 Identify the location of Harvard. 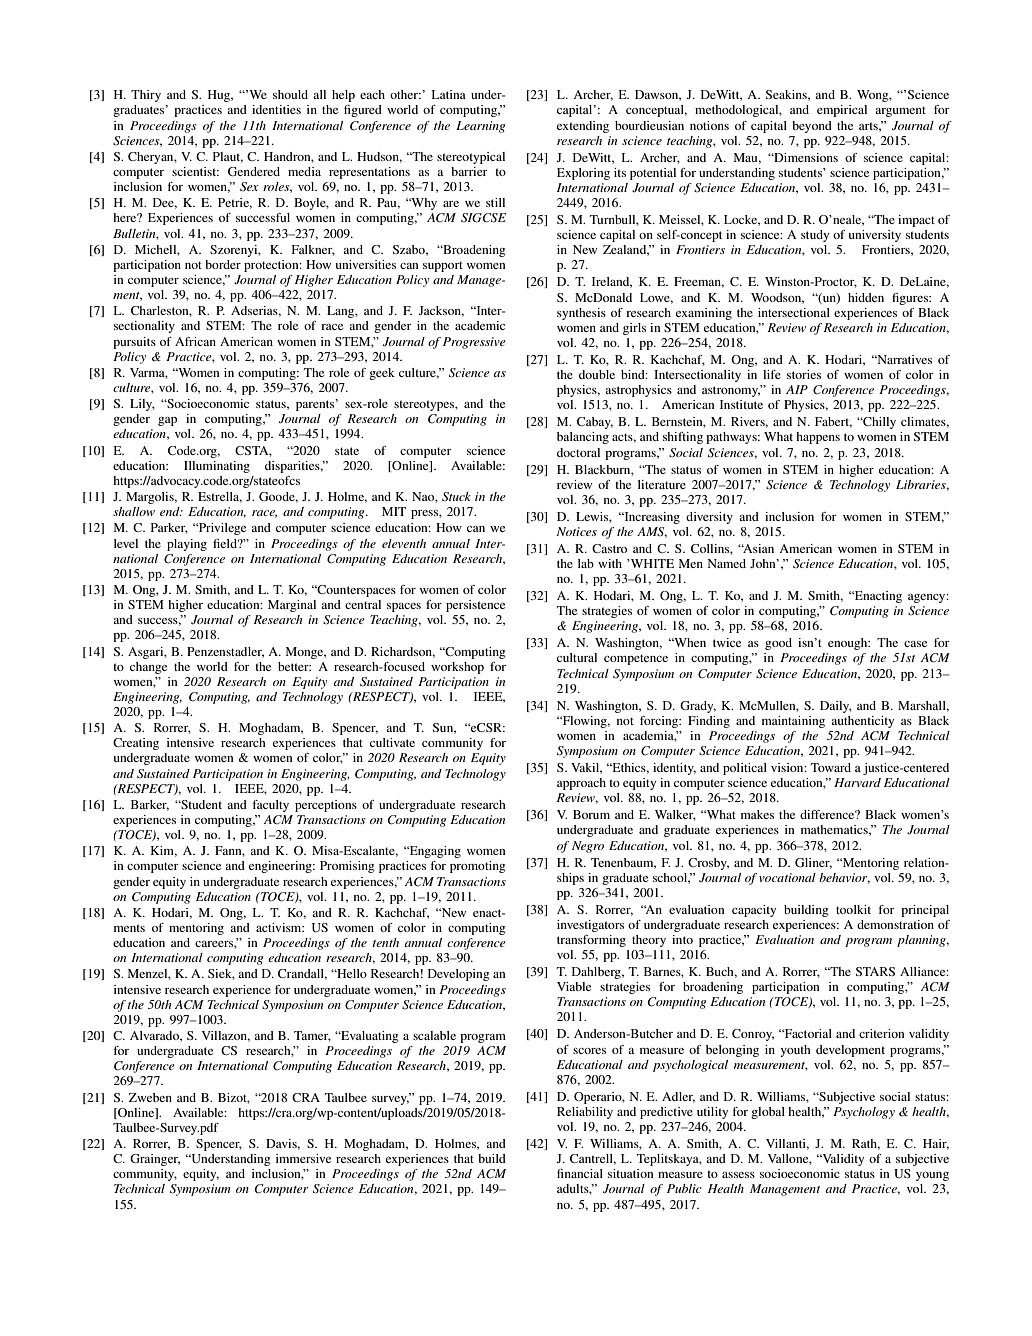
(857, 782).
